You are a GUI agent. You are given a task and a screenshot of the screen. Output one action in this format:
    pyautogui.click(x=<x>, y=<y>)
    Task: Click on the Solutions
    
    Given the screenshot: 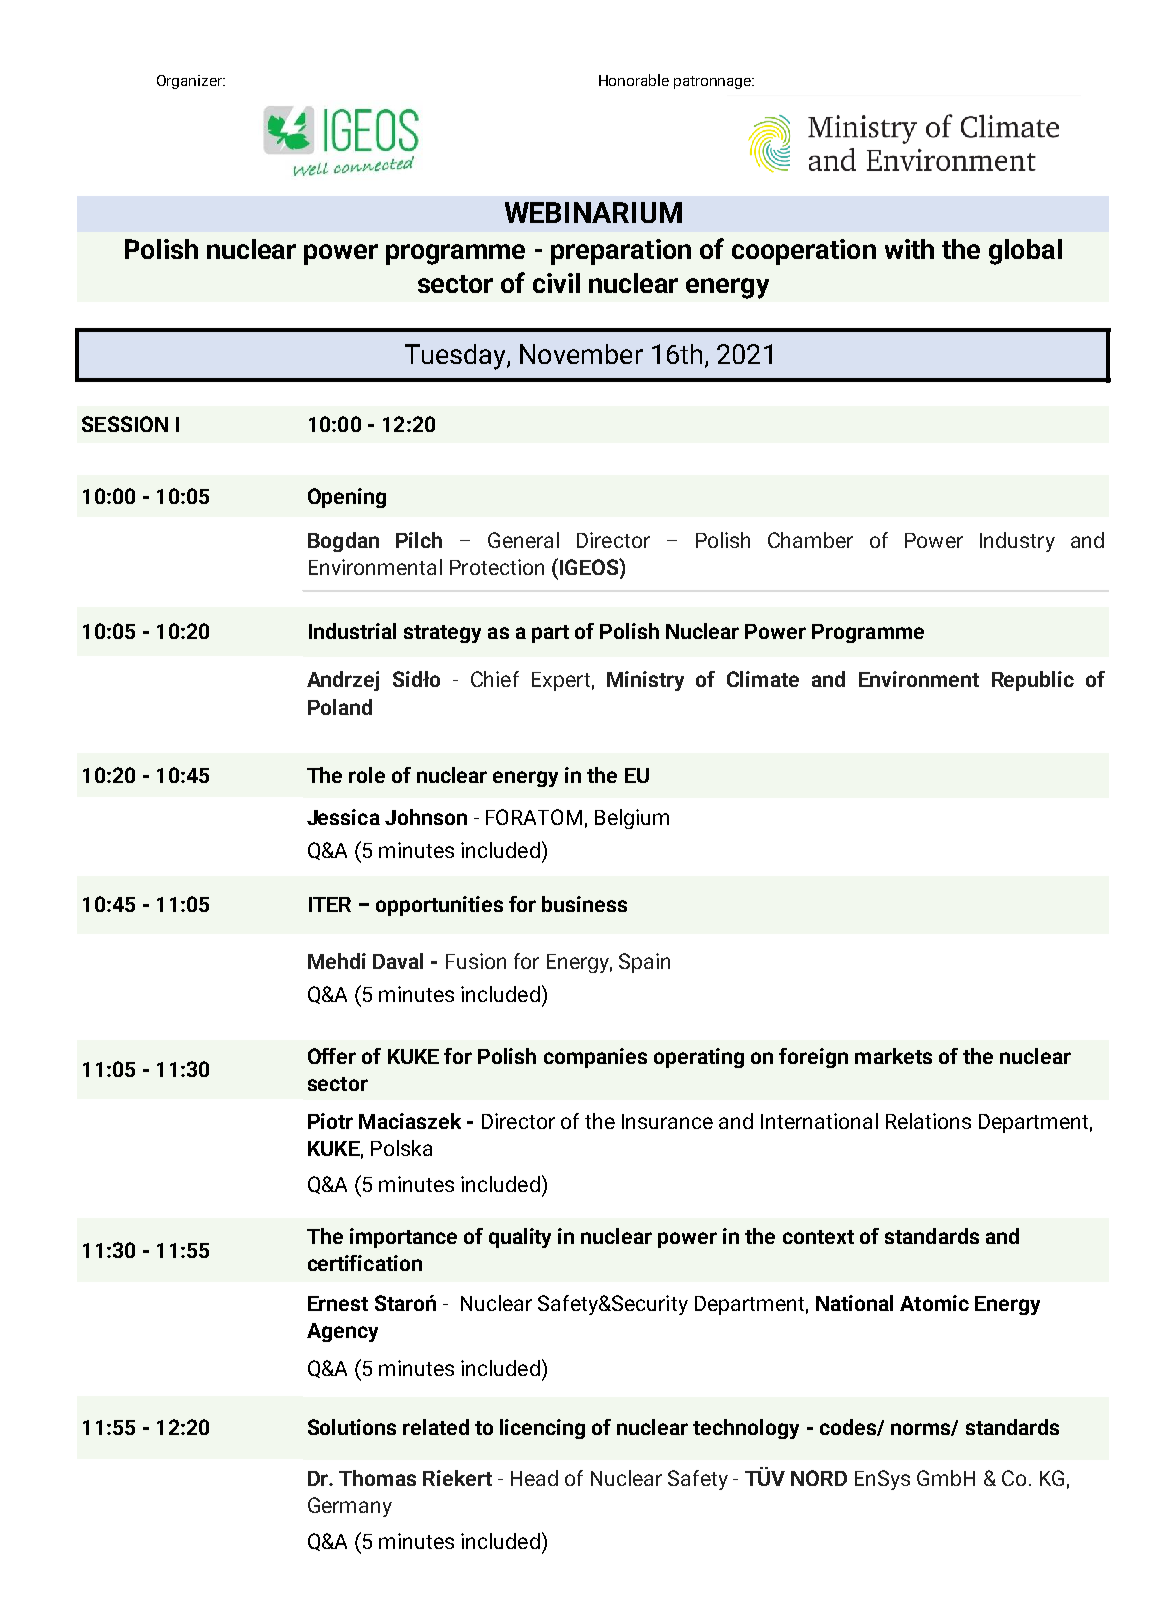 What is the action you would take?
    pyautogui.click(x=352, y=1427)
